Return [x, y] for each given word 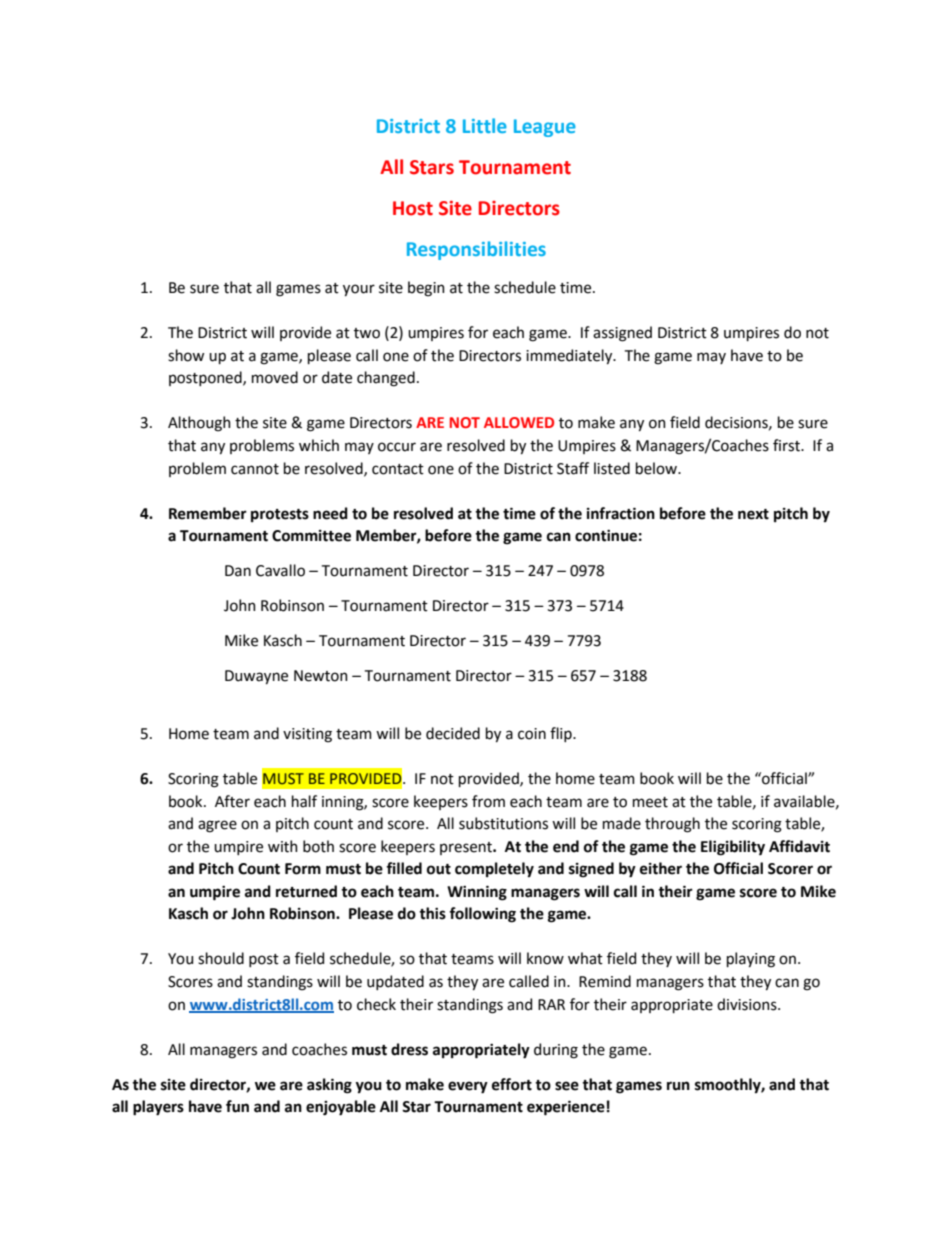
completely [494, 869]
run [678, 1086]
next [753, 514]
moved [275, 377]
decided [453, 733]
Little [485, 125]
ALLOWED [519, 422]
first [787, 445]
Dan [238, 571]
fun [237, 1106]
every [468, 1087]
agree [217, 826]
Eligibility [733, 848]
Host [413, 208]
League [545, 128]
